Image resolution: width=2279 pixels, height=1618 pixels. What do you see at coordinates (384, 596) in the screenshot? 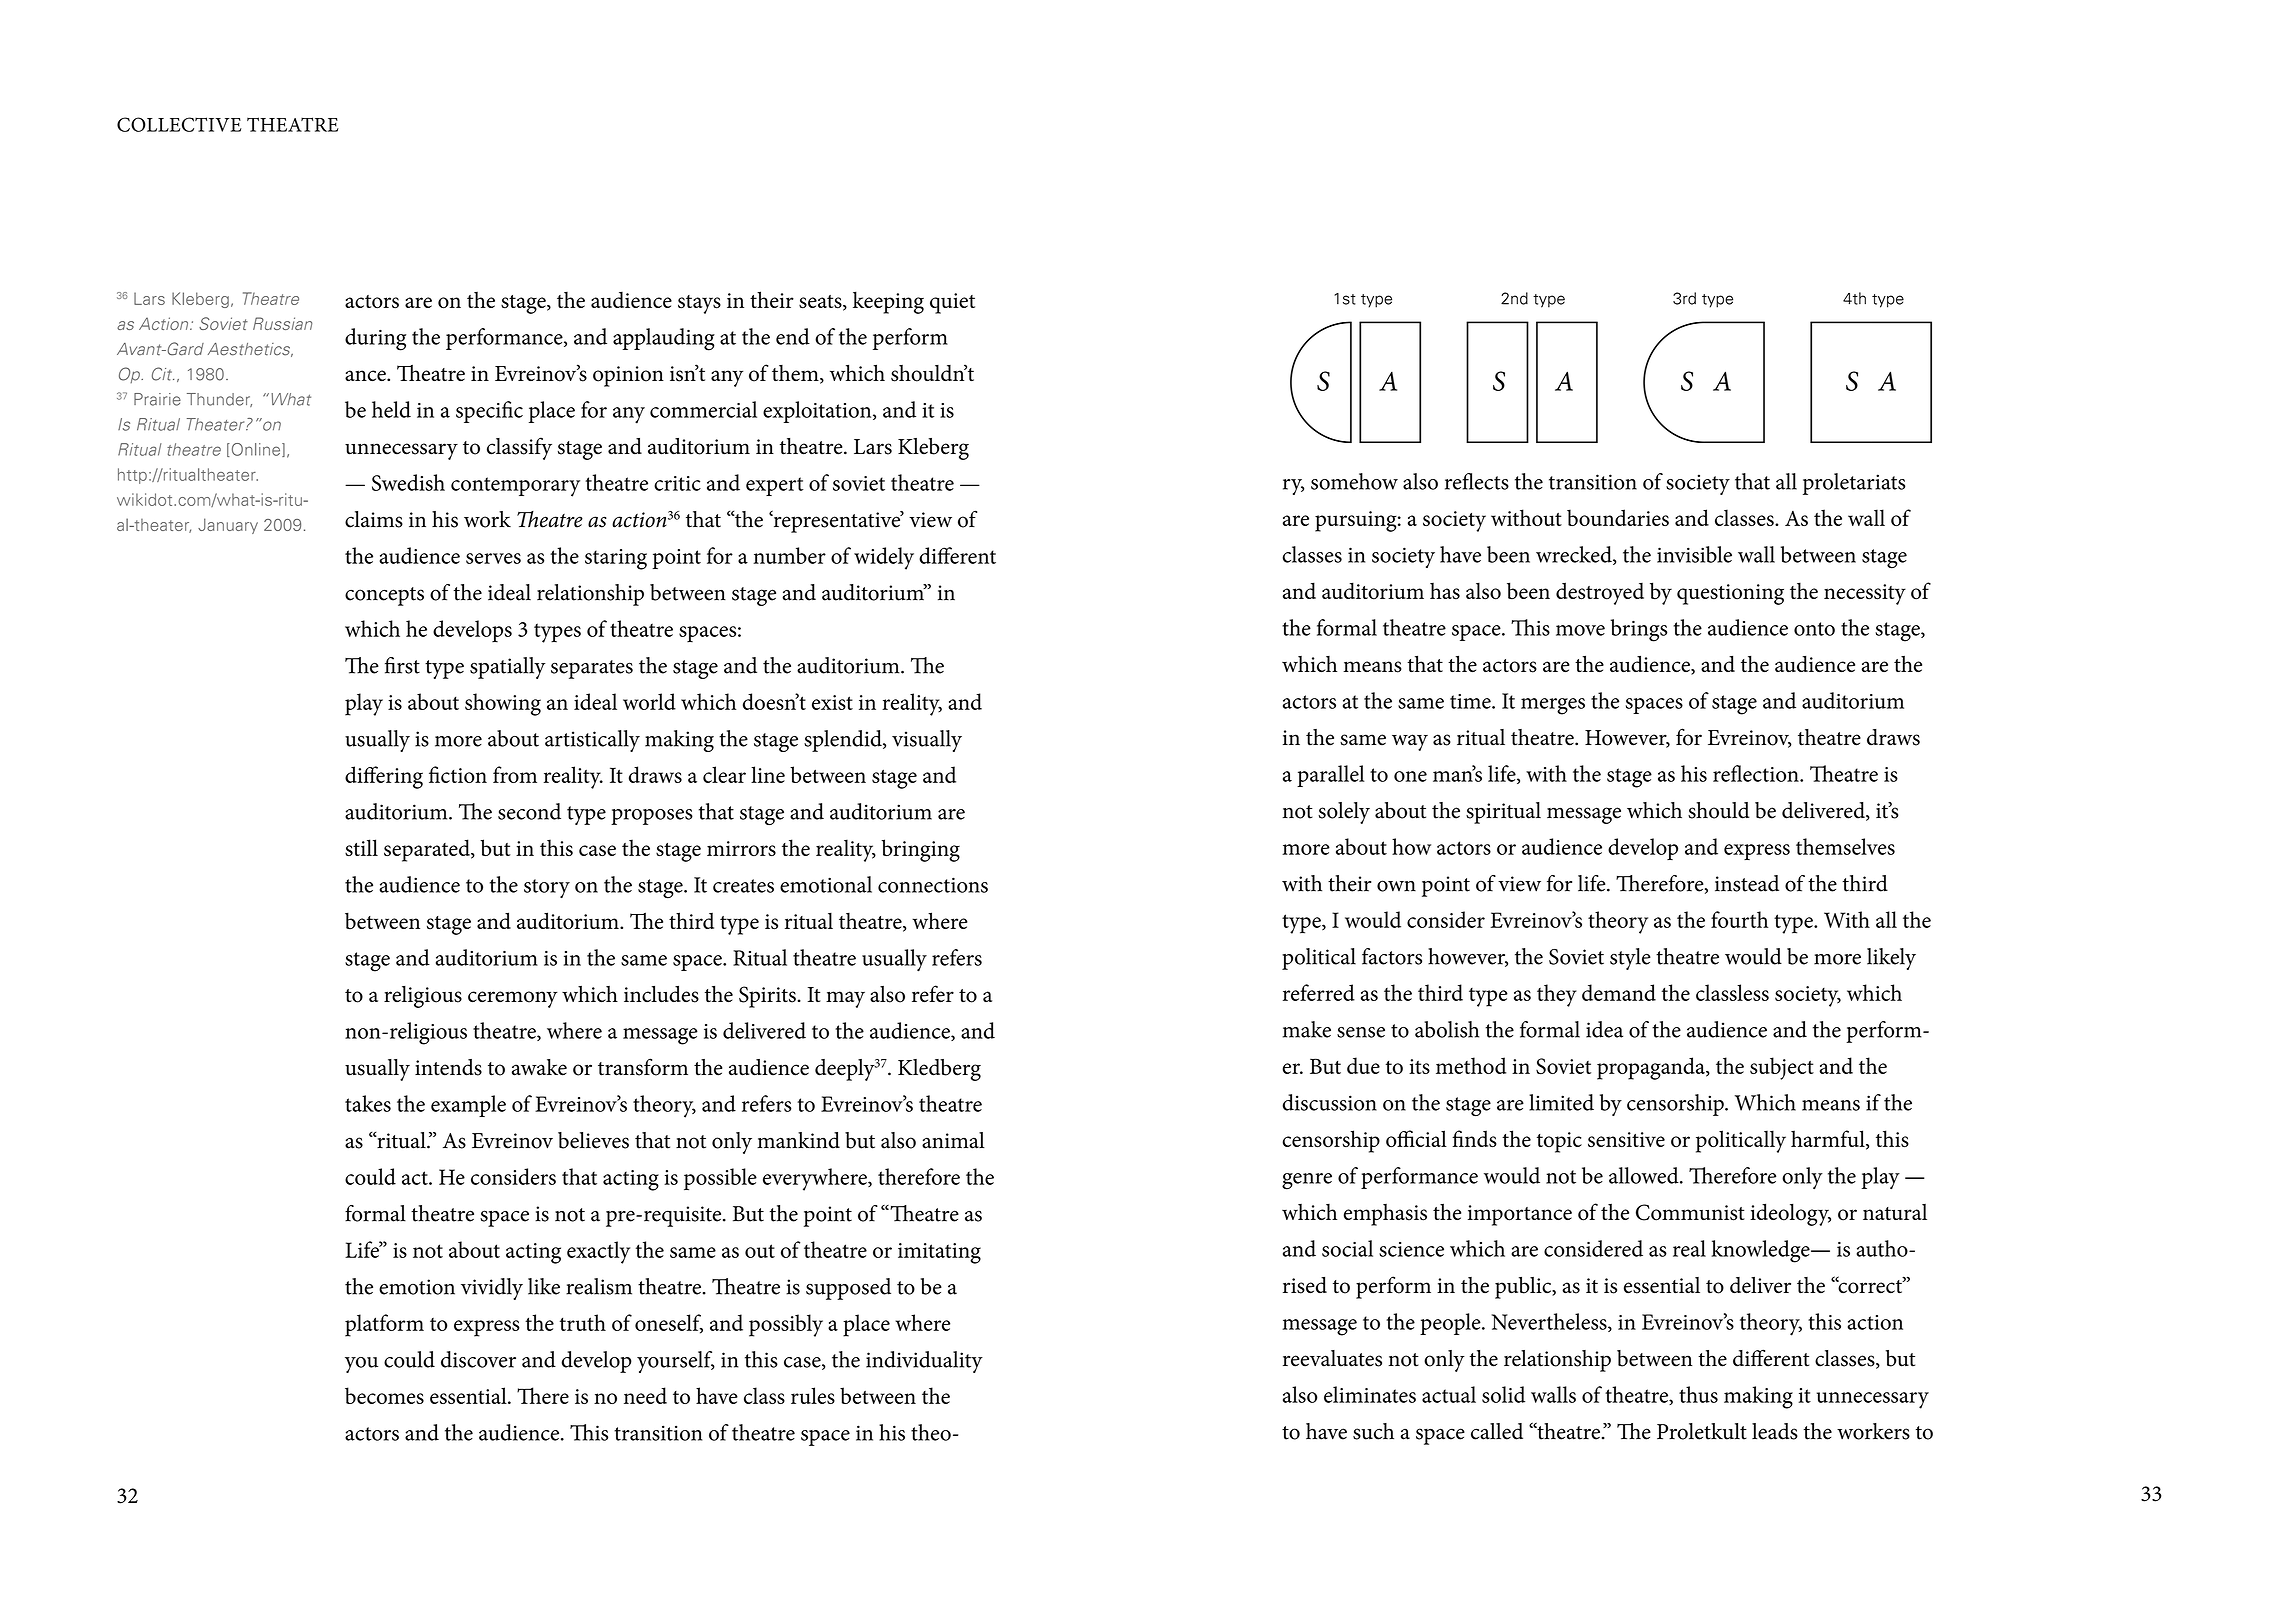
I see `concepts` at bounding box center [384, 596].
